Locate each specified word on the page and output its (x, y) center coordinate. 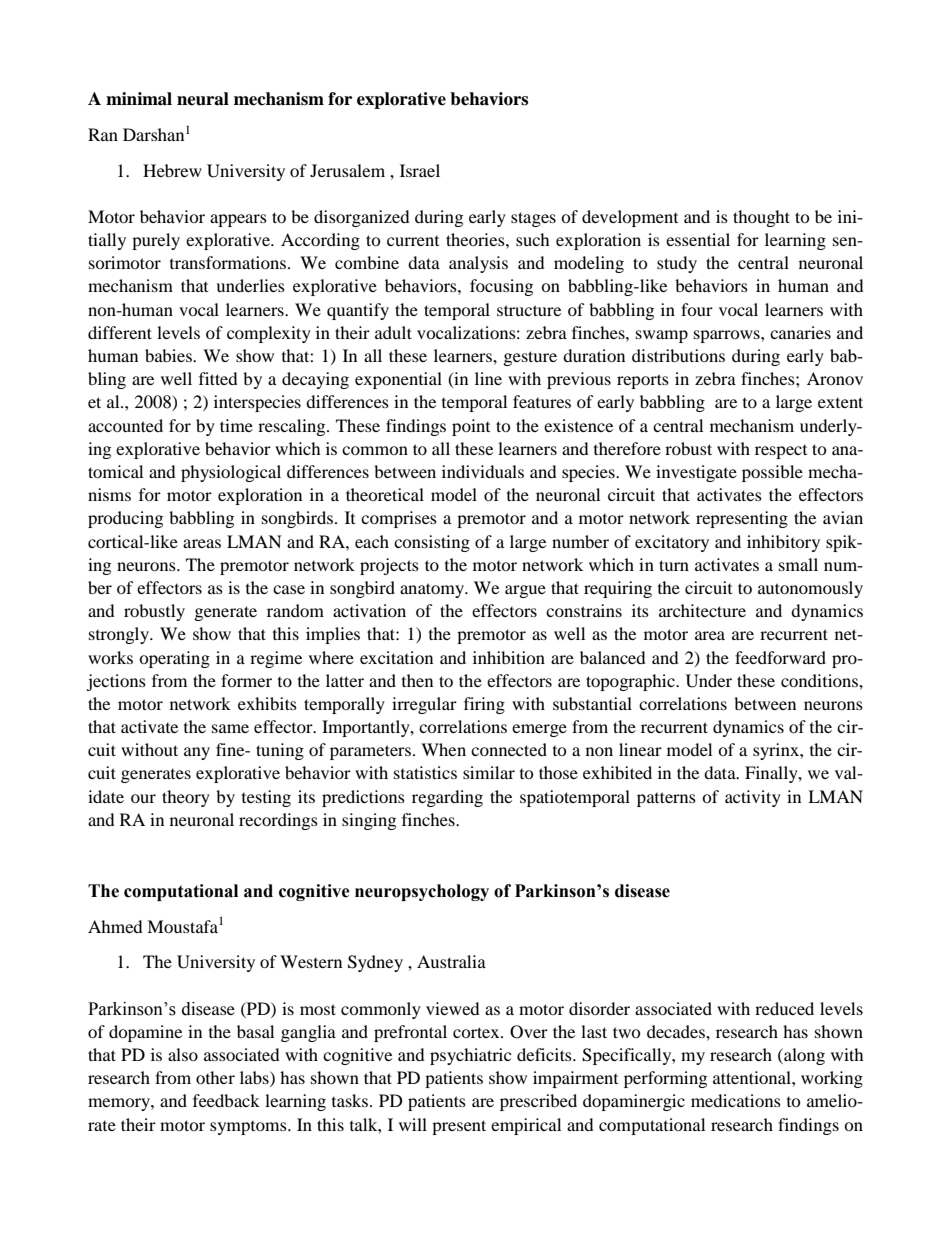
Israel (420, 170)
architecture (702, 610)
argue (525, 591)
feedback (226, 1100)
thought (761, 218)
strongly (120, 635)
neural (203, 99)
